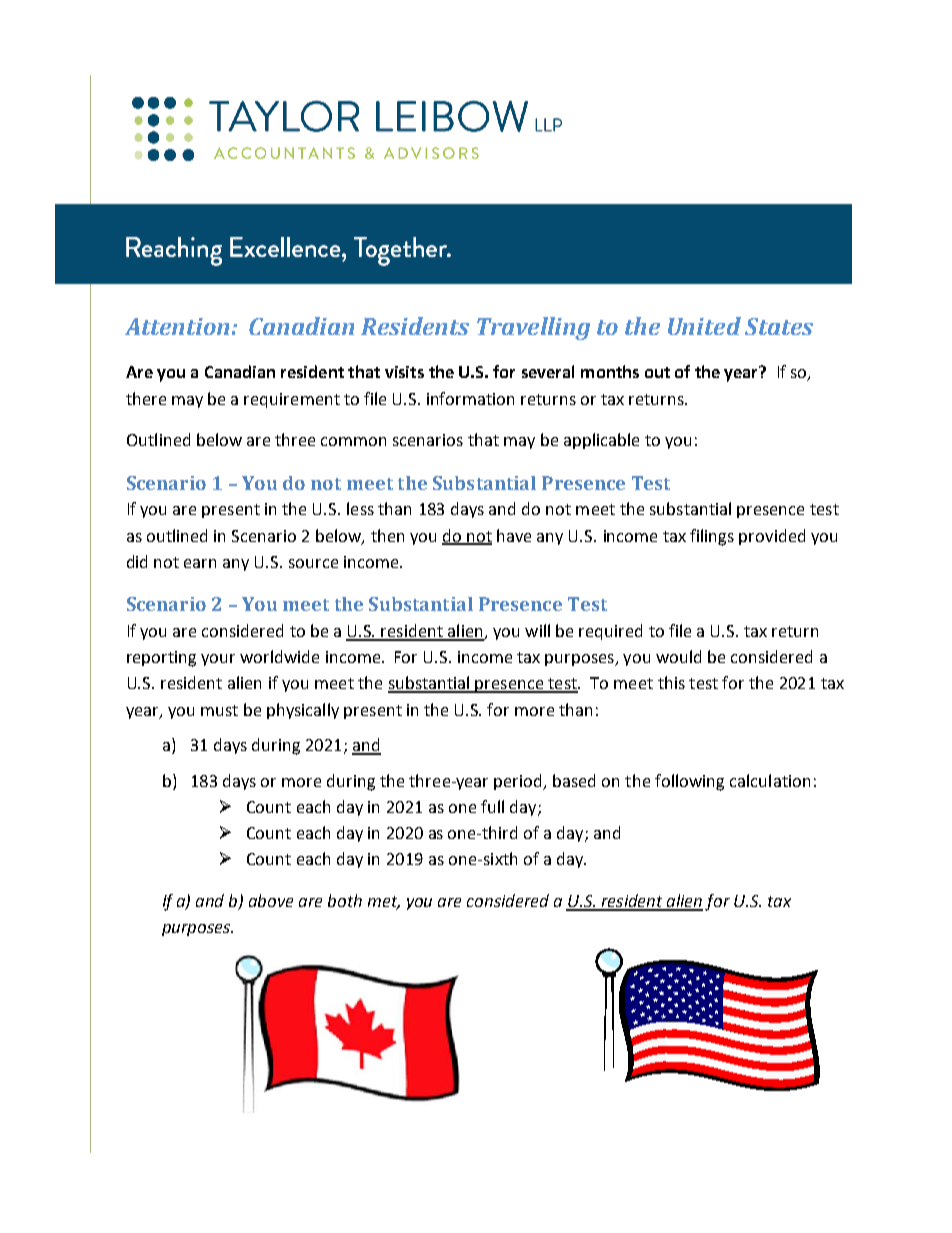  I want to click on above, so click(271, 900).
